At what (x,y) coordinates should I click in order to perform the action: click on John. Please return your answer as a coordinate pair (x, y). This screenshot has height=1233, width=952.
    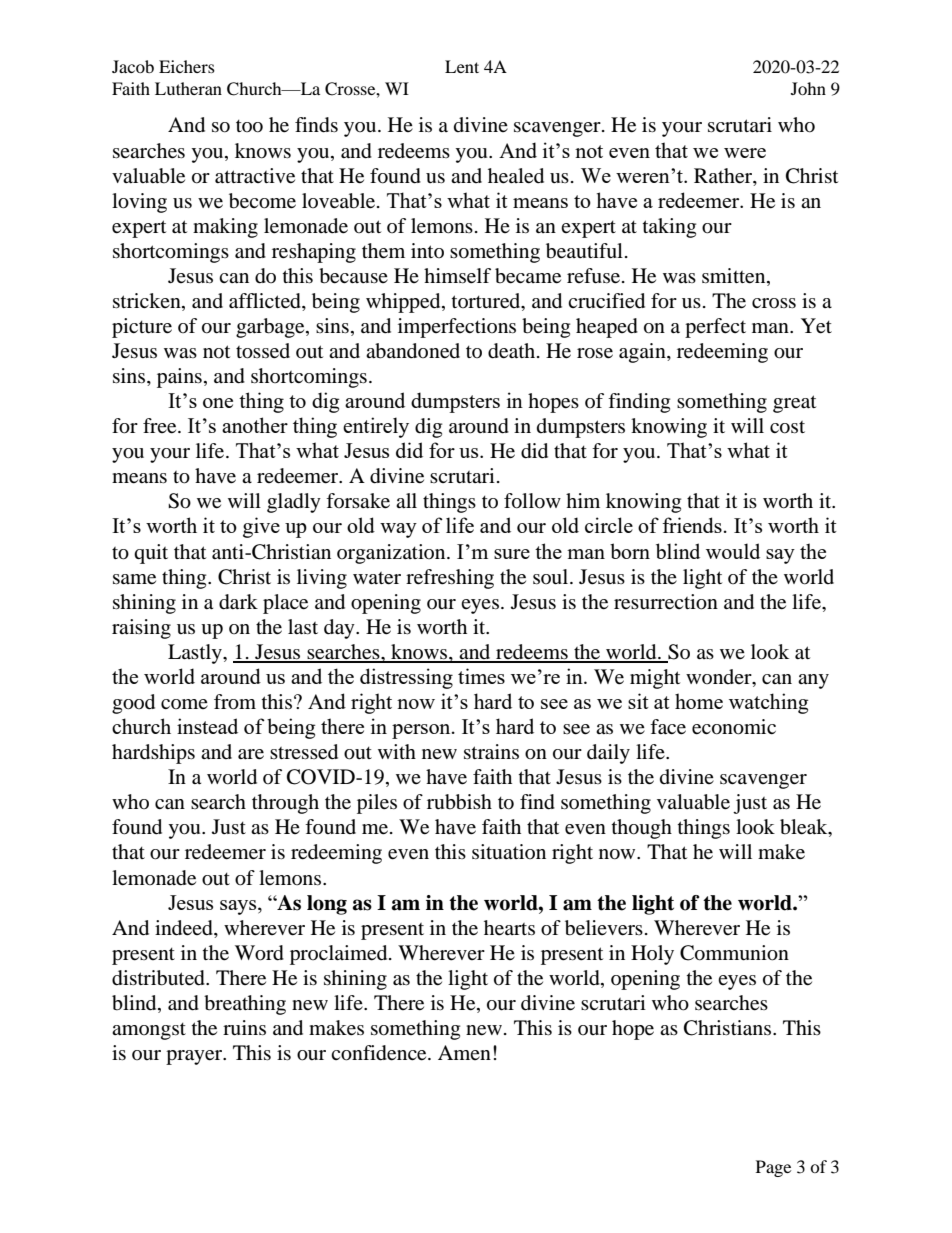
    Looking at the image, I should click on (808, 88).
